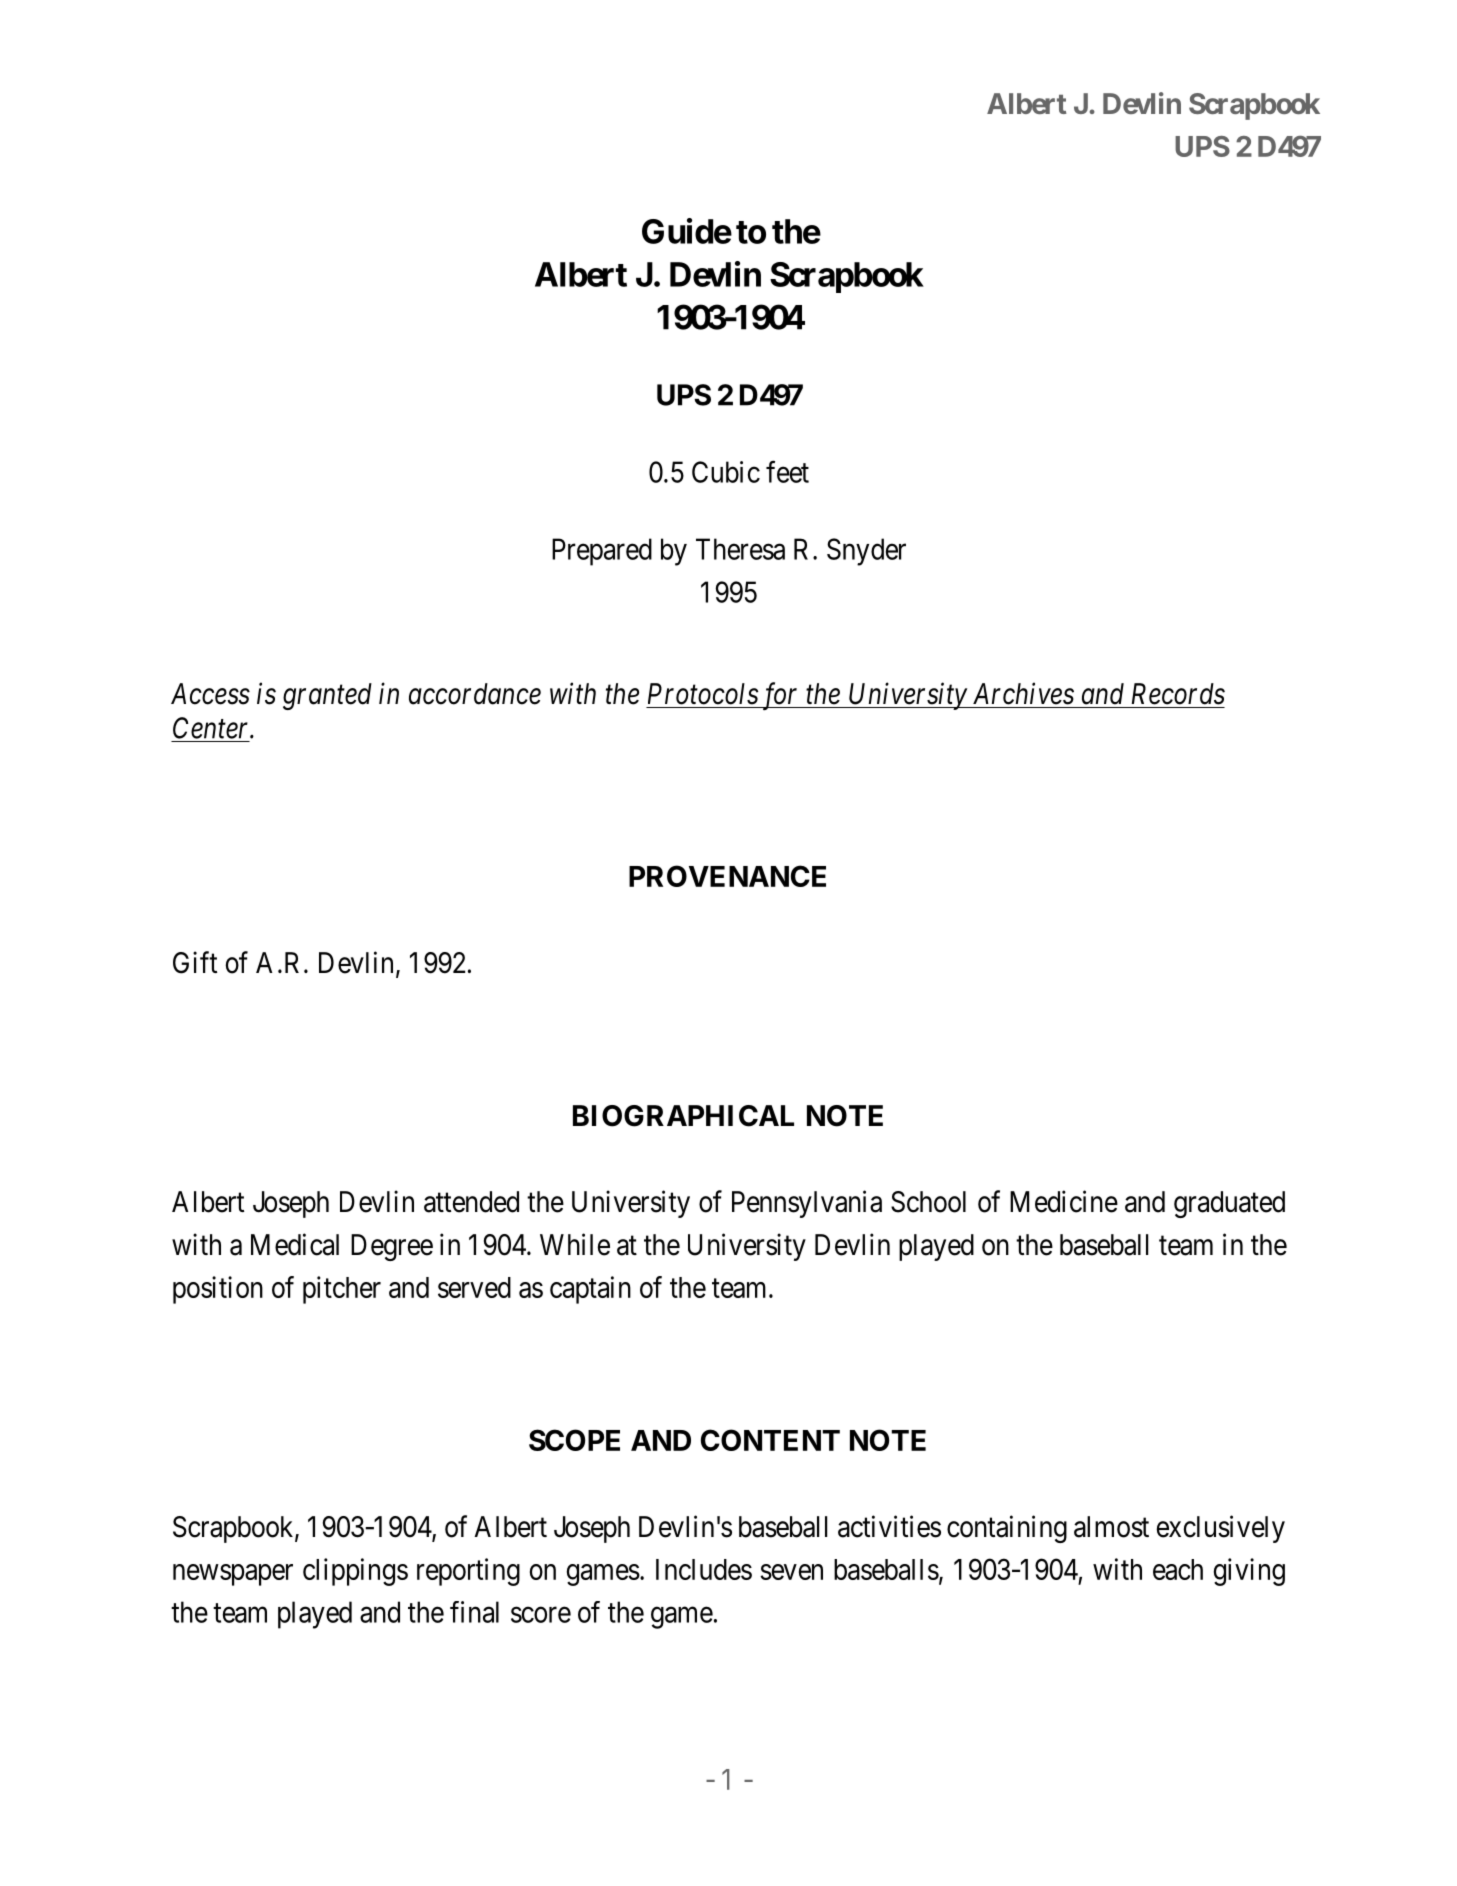 This image has height=1886, width=1457. What do you see at coordinates (1064, 1201) in the image?
I see `Medicine` at bounding box center [1064, 1201].
